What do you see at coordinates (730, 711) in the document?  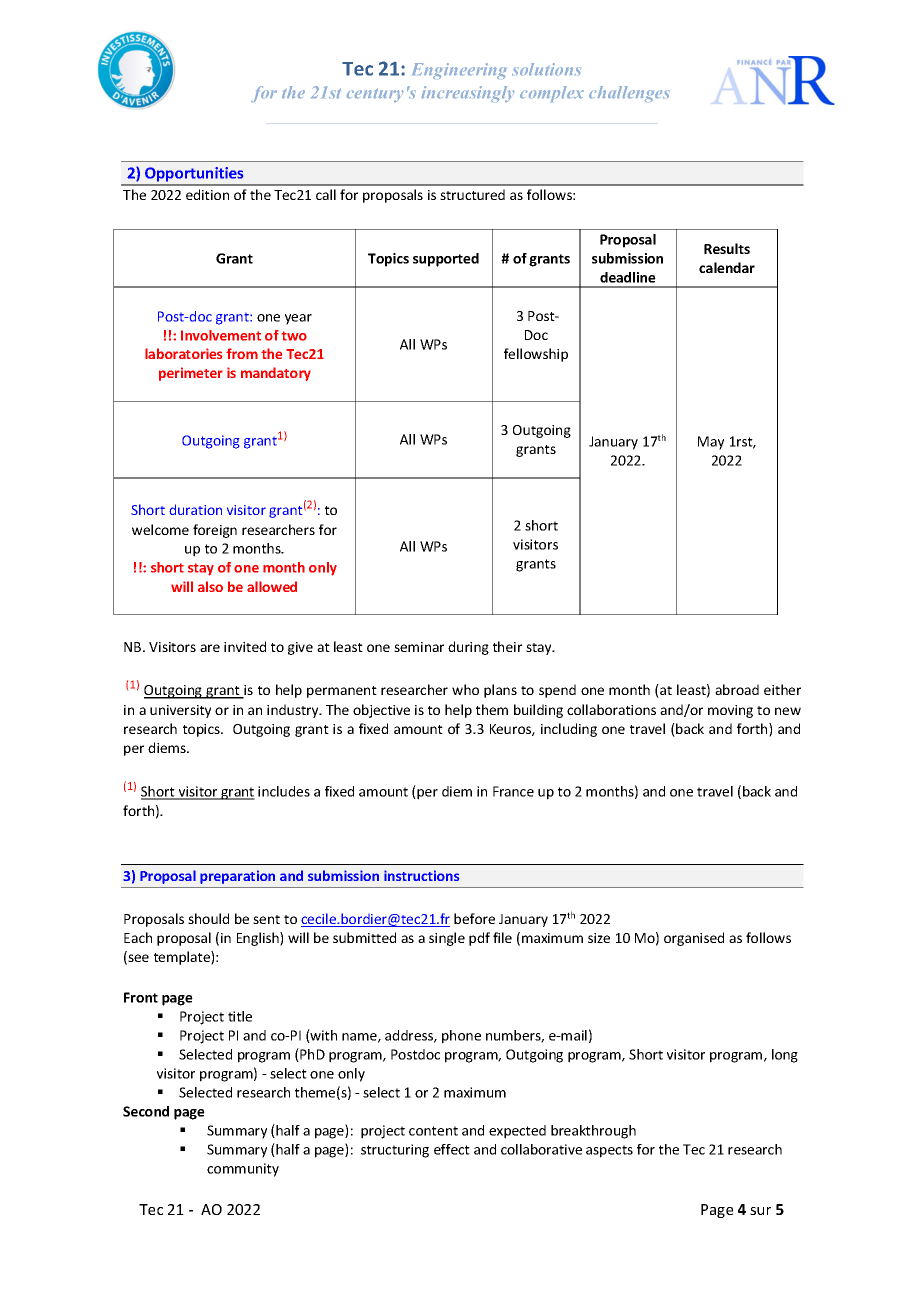 I see `moving` at bounding box center [730, 711].
